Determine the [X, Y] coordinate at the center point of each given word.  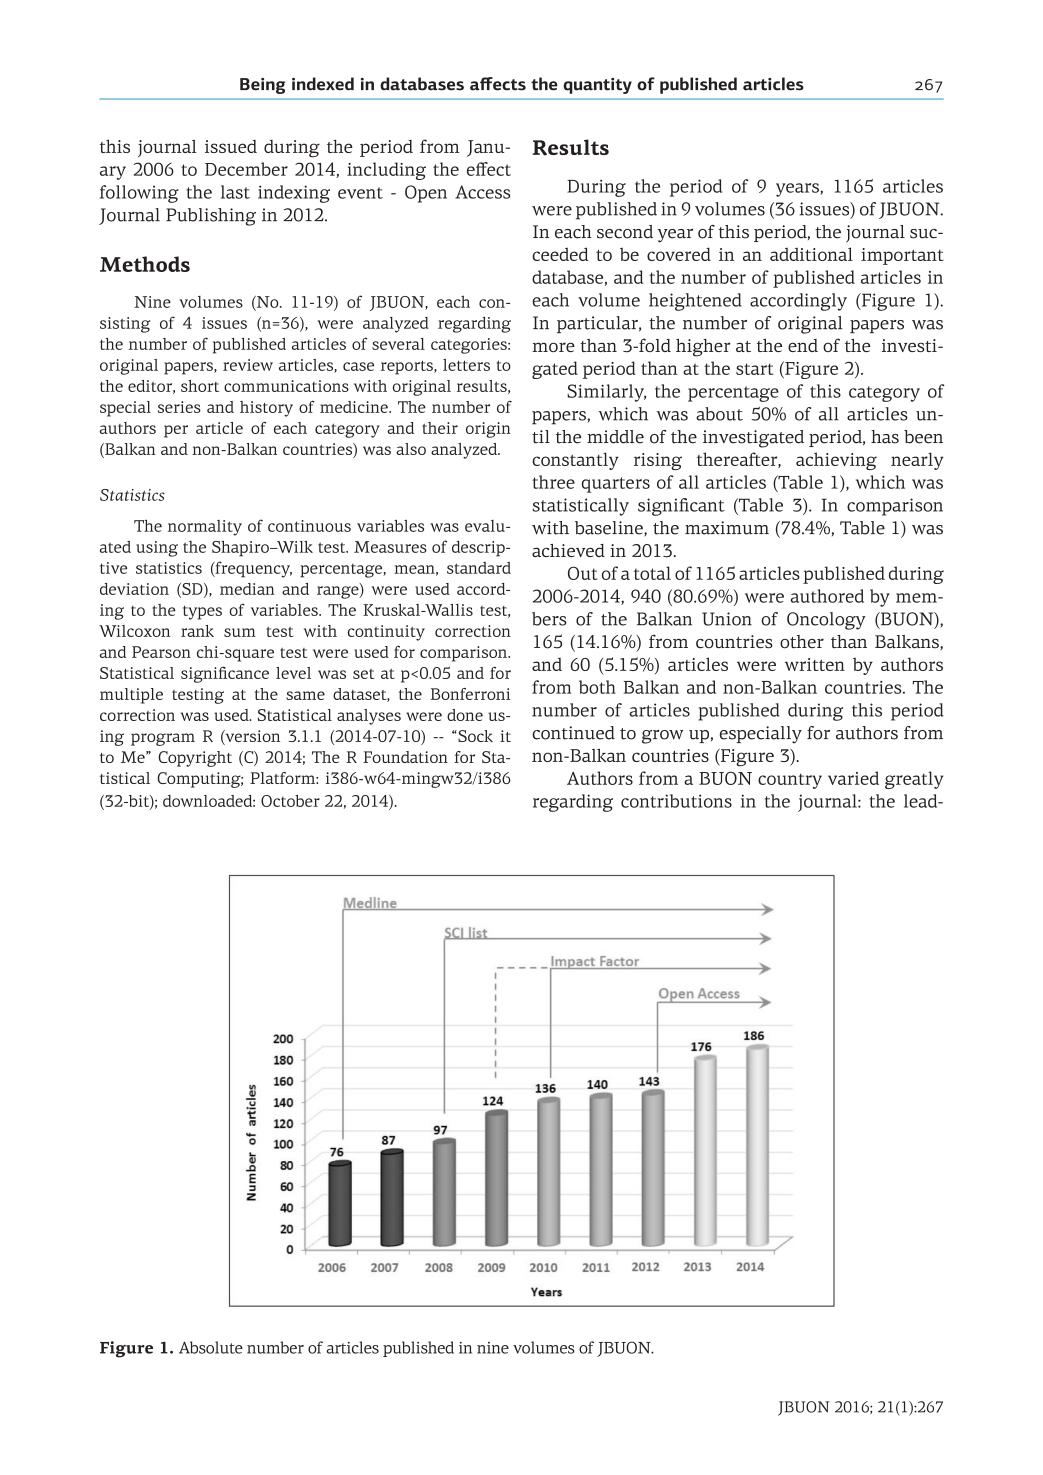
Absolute [211, 1347]
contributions [676, 801]
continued [573, 733]
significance [225, 674]
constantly [575, 461]
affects [498, 84]
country [790, 781]
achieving [836, 461]
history [266, 409]
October [290, 801]
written [815, 664]
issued [231, 146]
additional [811, 254]
